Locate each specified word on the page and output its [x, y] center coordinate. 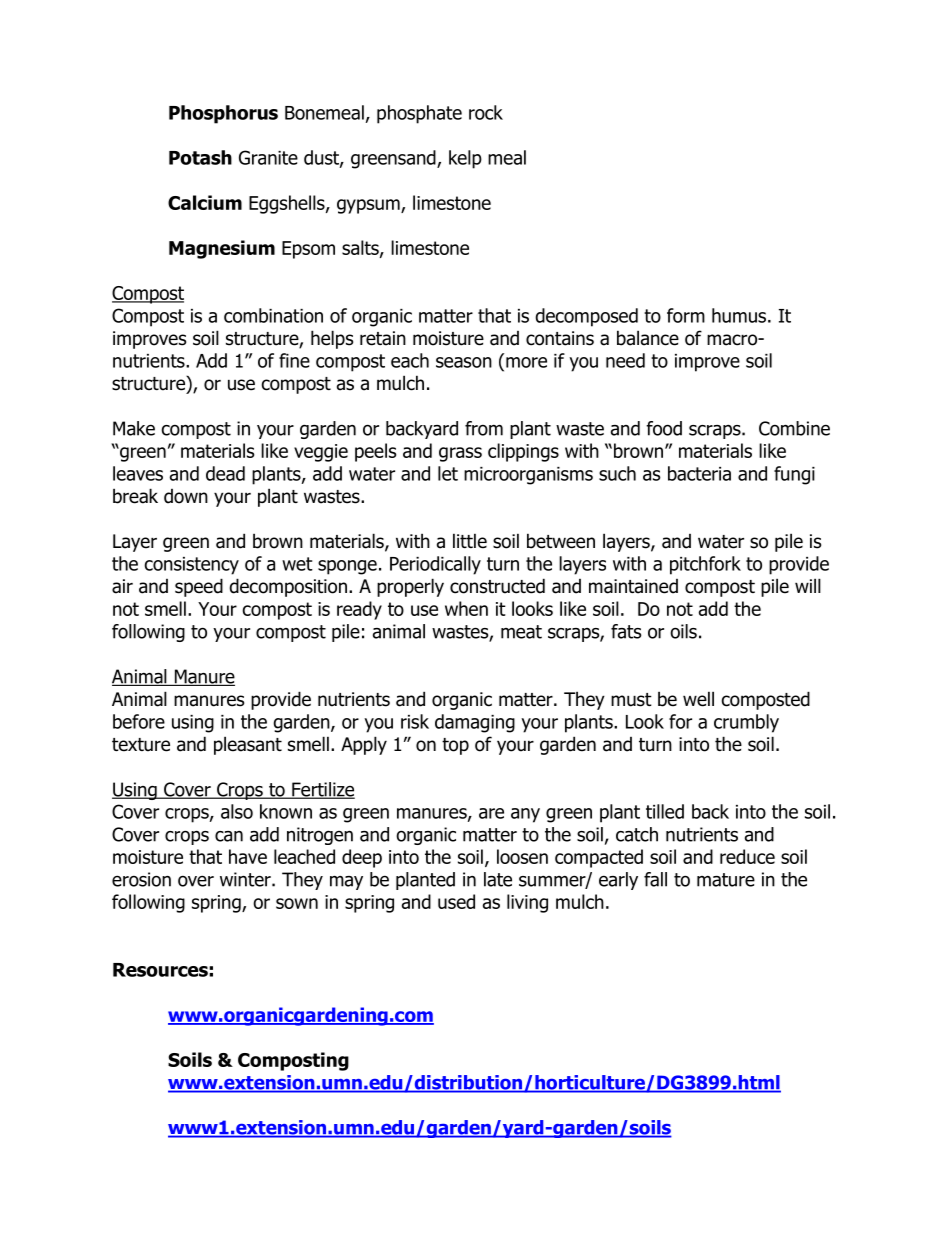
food [664, 428]
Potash [200, 157]
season [464, 362]
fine [294, 360]
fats [626, 631]
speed [199, 587]
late [498, 879]
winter [246, 879]
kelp [465, 159]
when [466, 608]
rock [486, 112]
